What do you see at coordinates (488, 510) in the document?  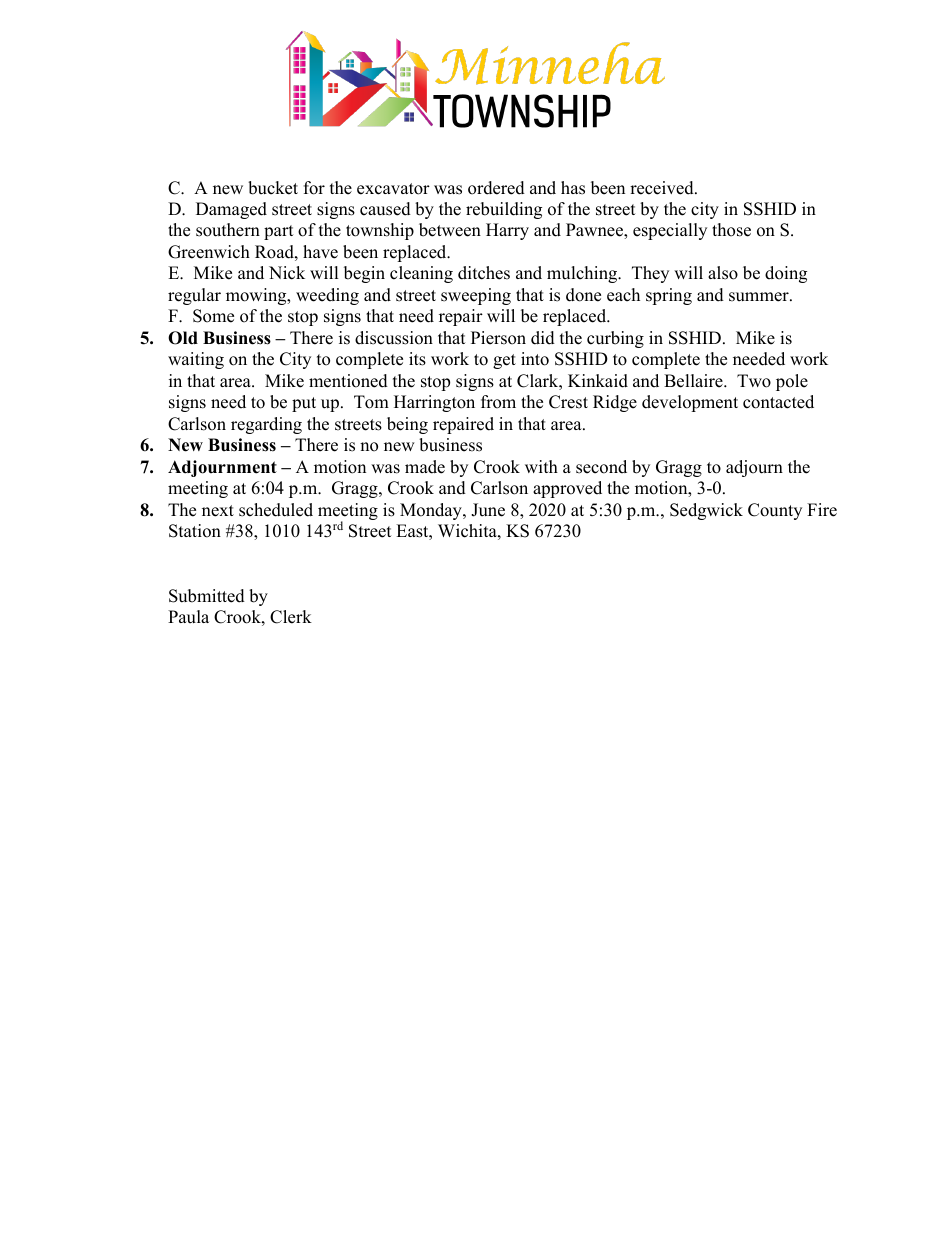 I see `June` at bounding box center [488, 510].
